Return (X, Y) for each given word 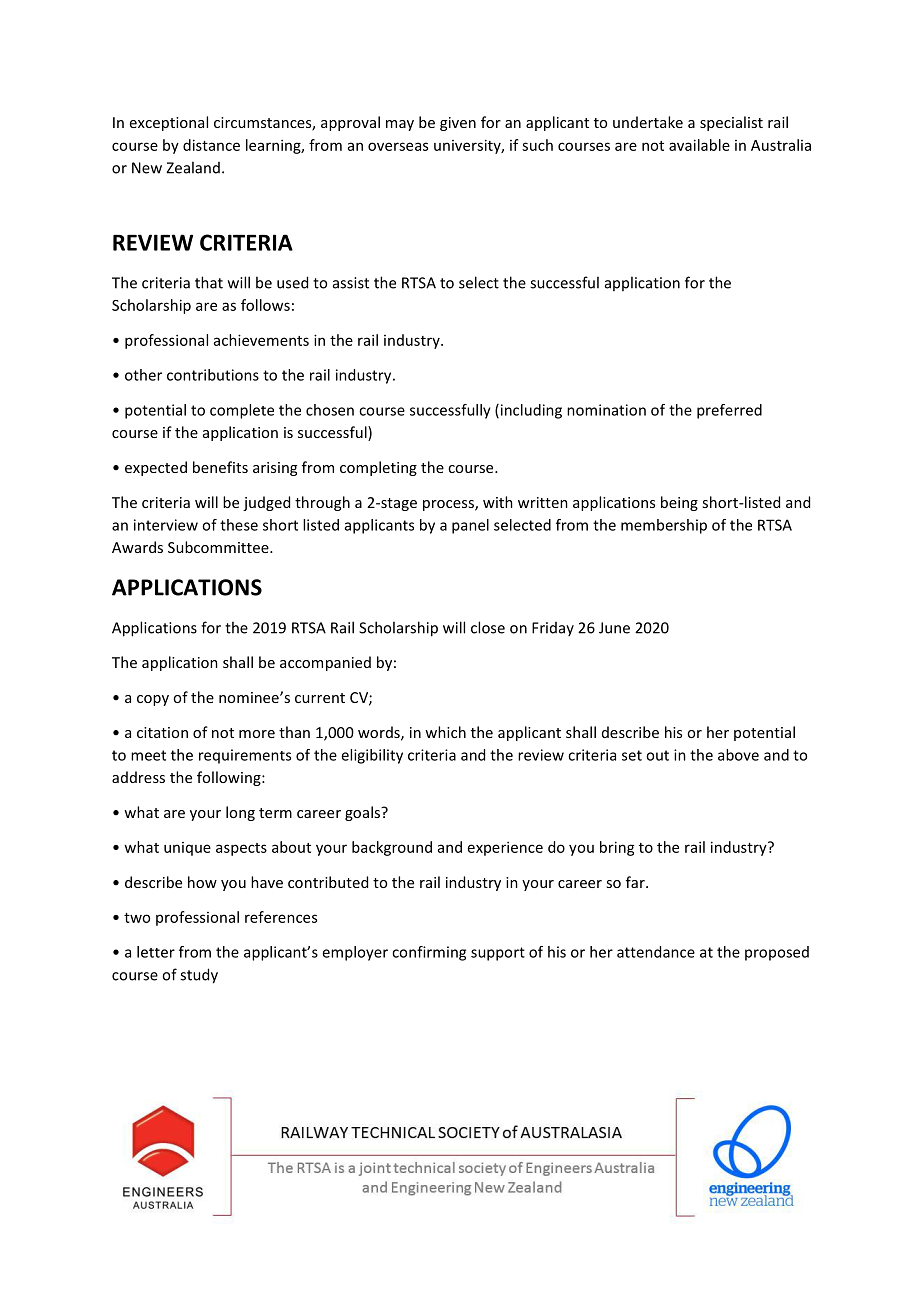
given (458, 124)
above (738, 755)
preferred (729, 411)
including (530, 411)
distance (211, 145)
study (199, 976)
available (699, 145)
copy (153, 700)
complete (242, 411)
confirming (429, 953)
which (445, 732)
